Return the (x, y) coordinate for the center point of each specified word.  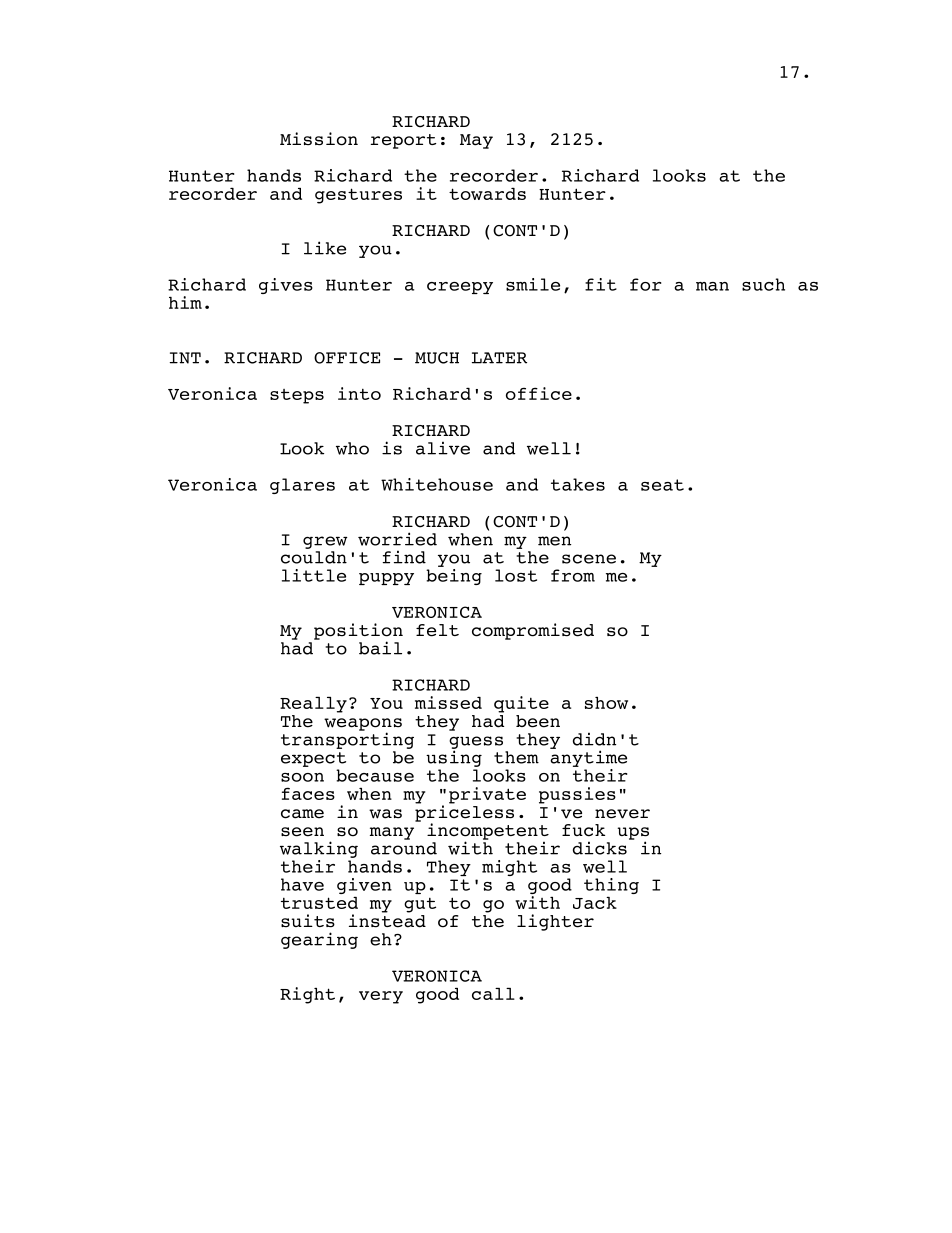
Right (307, 995)
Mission (319, 139)
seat (662, 485)
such (763, 284)
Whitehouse (437, 484)
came (302, 814)
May (476, 141)
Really (313, 705)
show (606, 703)
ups (633, 834)
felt (437, 630)
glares (302, 486)
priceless (464, 813)
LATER (499, 358)
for (645, 284)
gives (286, 286)
